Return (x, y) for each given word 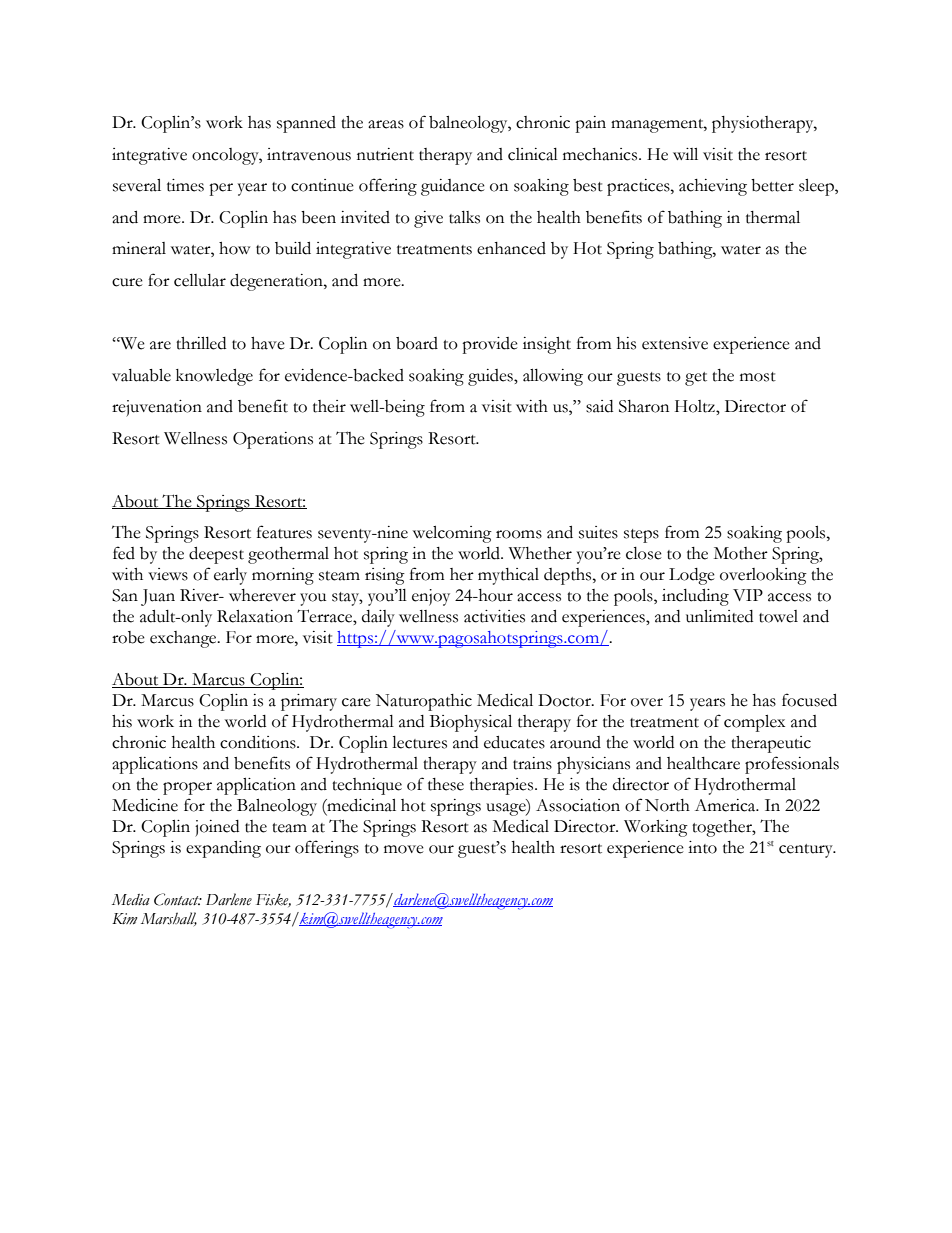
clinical (533, 154)
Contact (177, 899)
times (185, 185)
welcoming (452, 534)
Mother (741, 553)
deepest (216, 555)
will (685, 154)
